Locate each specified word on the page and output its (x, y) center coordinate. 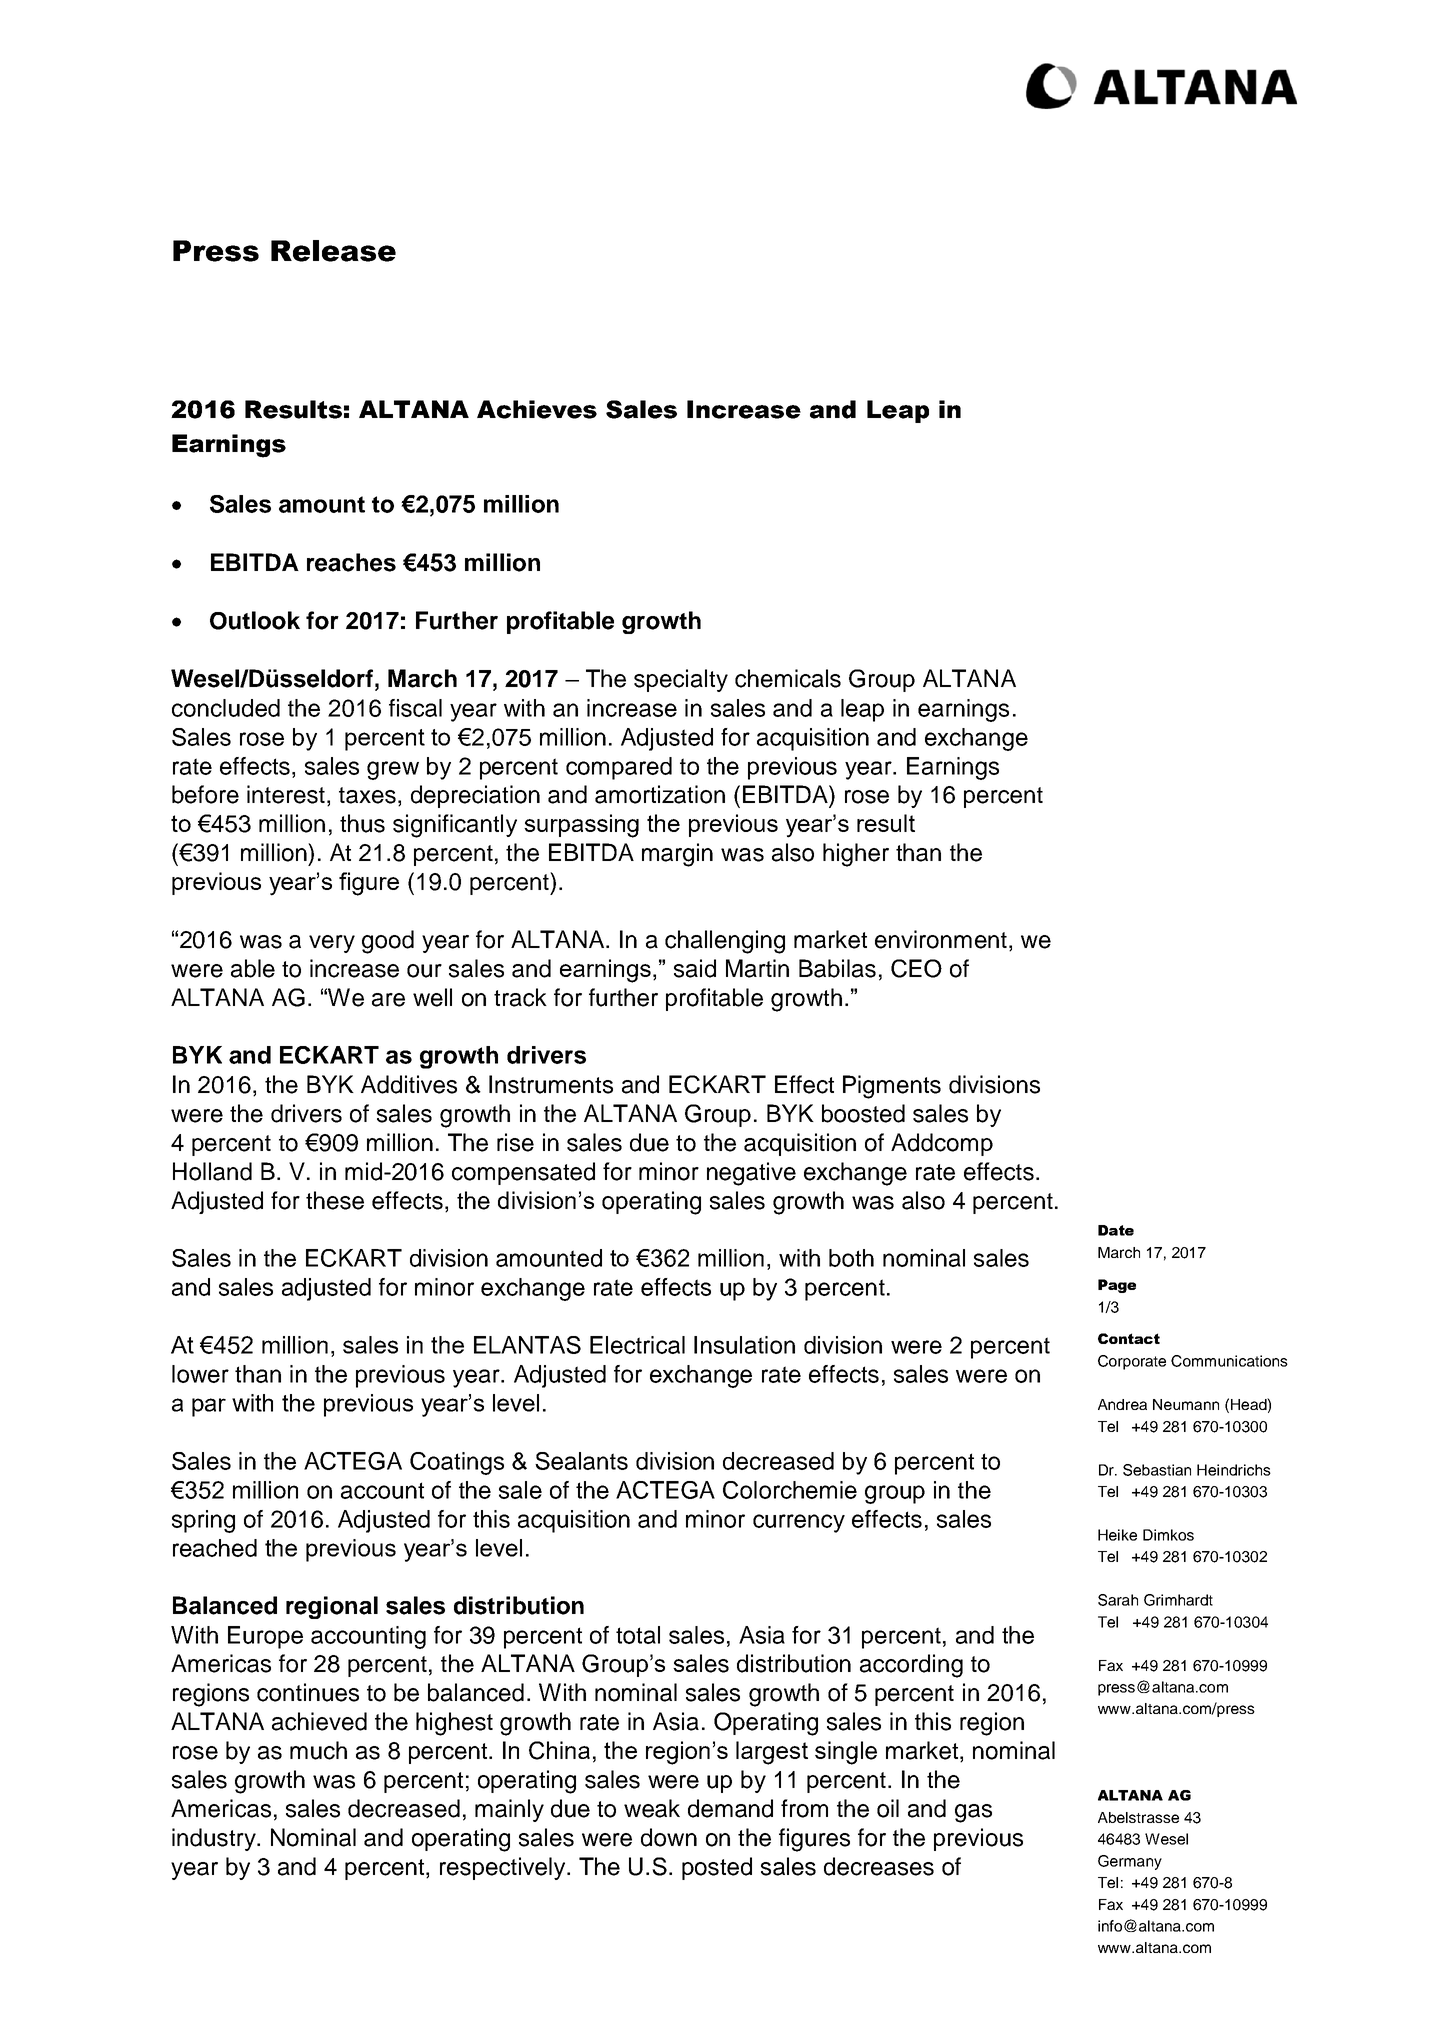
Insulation (744, 1345)
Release (333, 251)
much (318, 1750)
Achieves (537, 409)
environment (941, 939)
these (335, 1200)
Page (1117, 1286)
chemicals (788, 678)
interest (286, 794)
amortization (660, 794)
